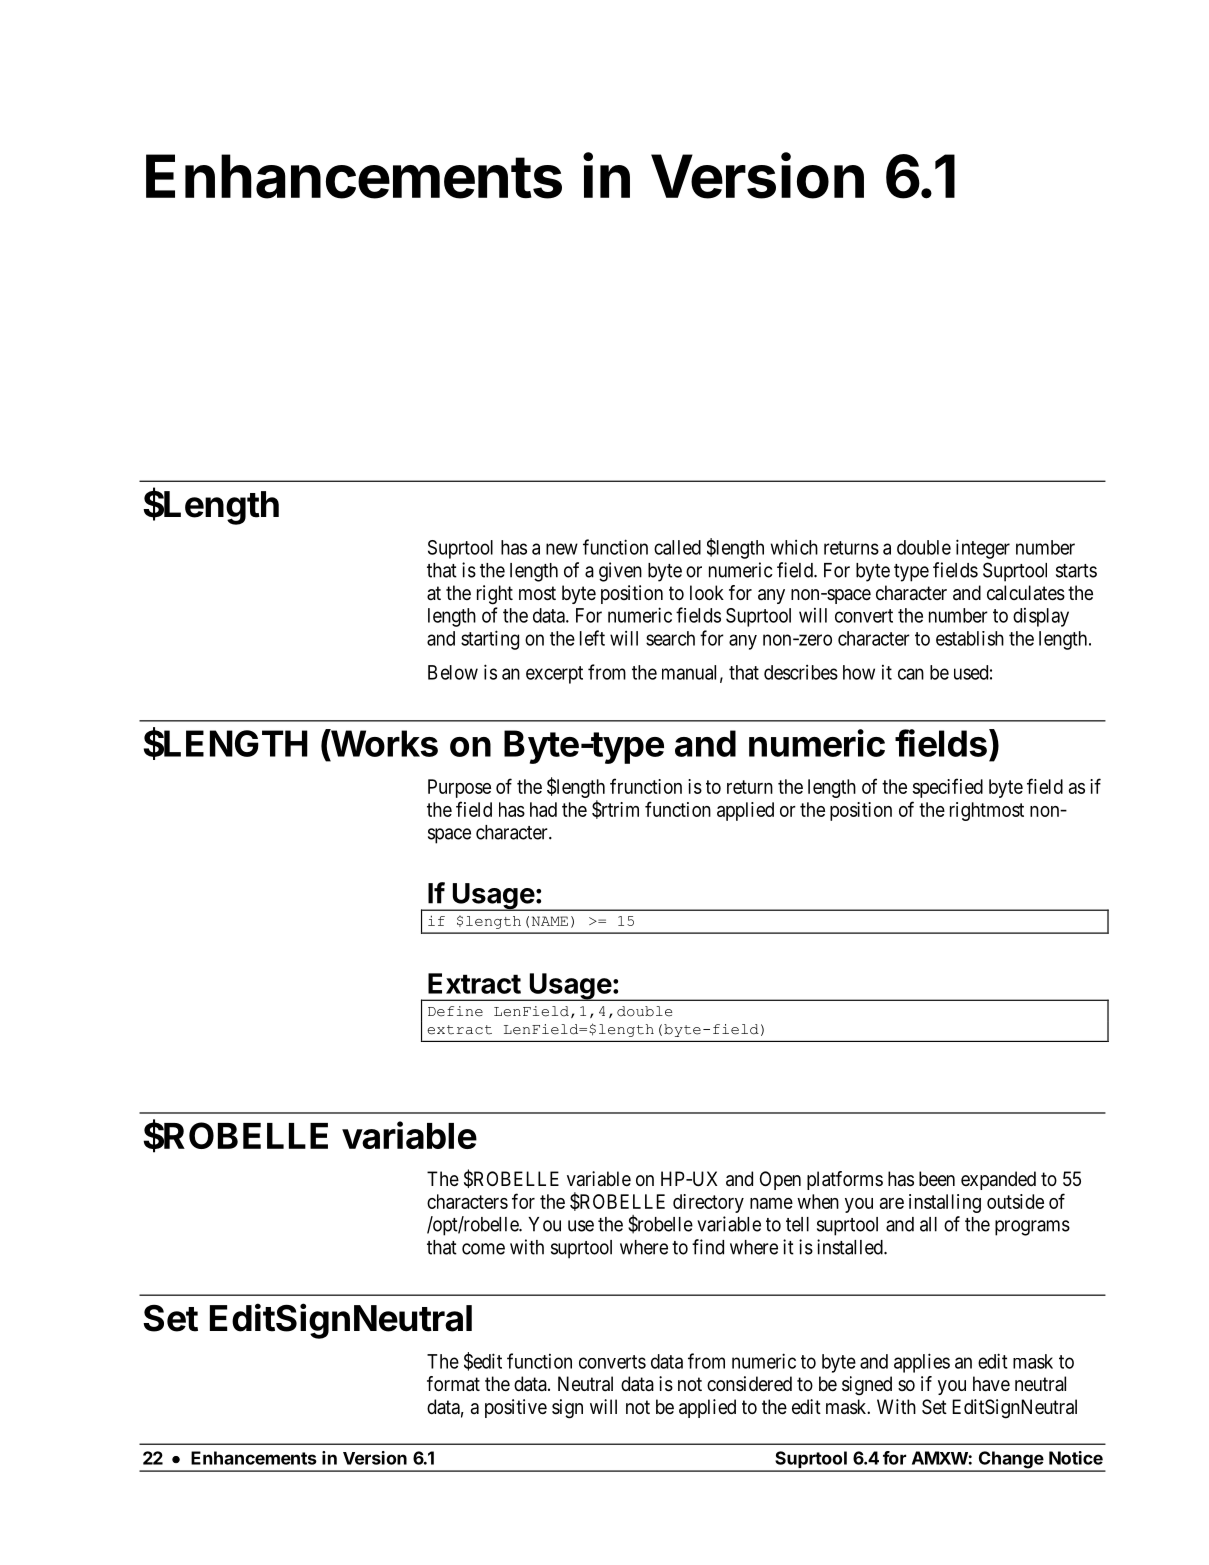  Describe the element at coordinates (1010, 1461) in the page. I see `Change` at that location.
